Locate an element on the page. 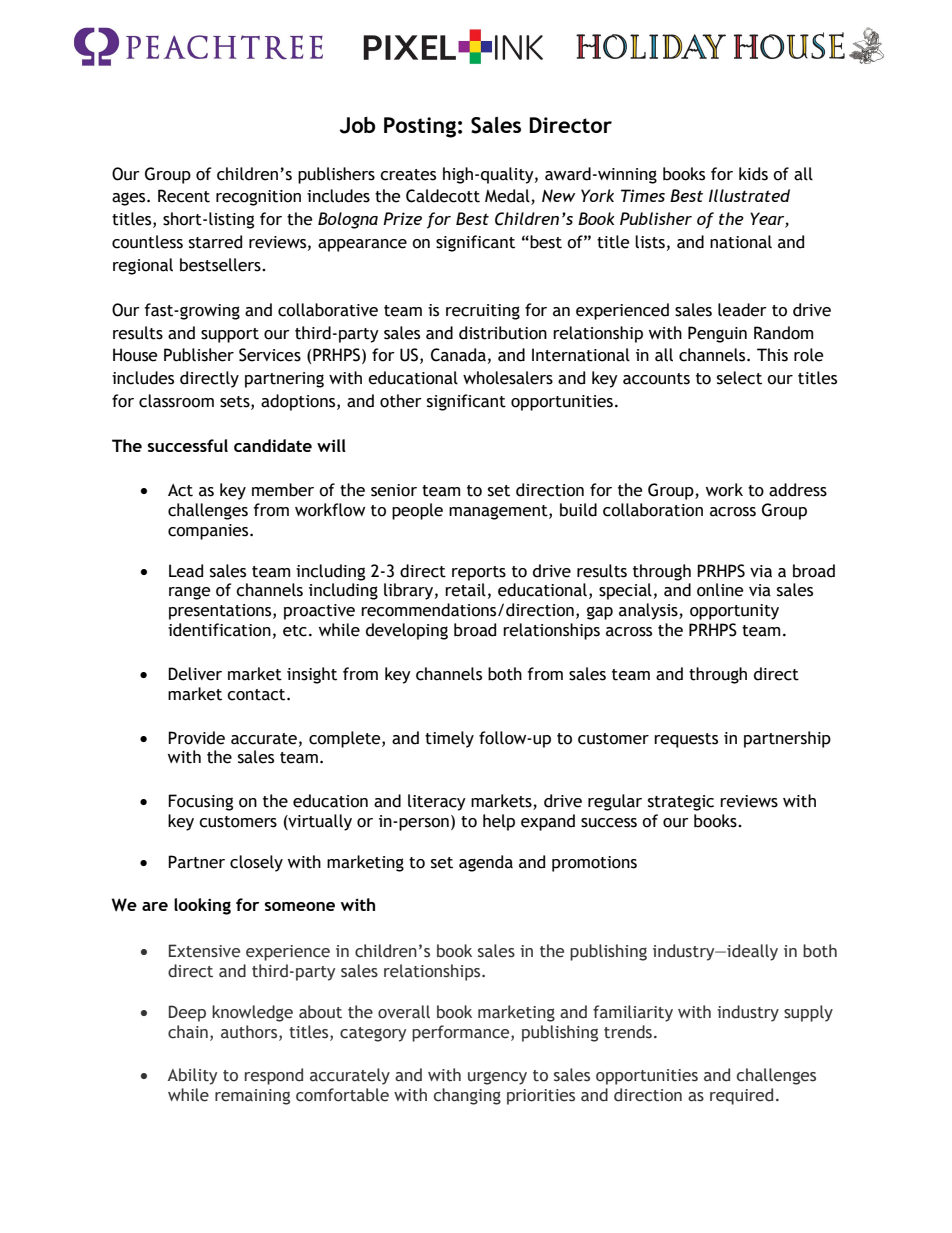  Recent is located at coordinates (184, 196).
